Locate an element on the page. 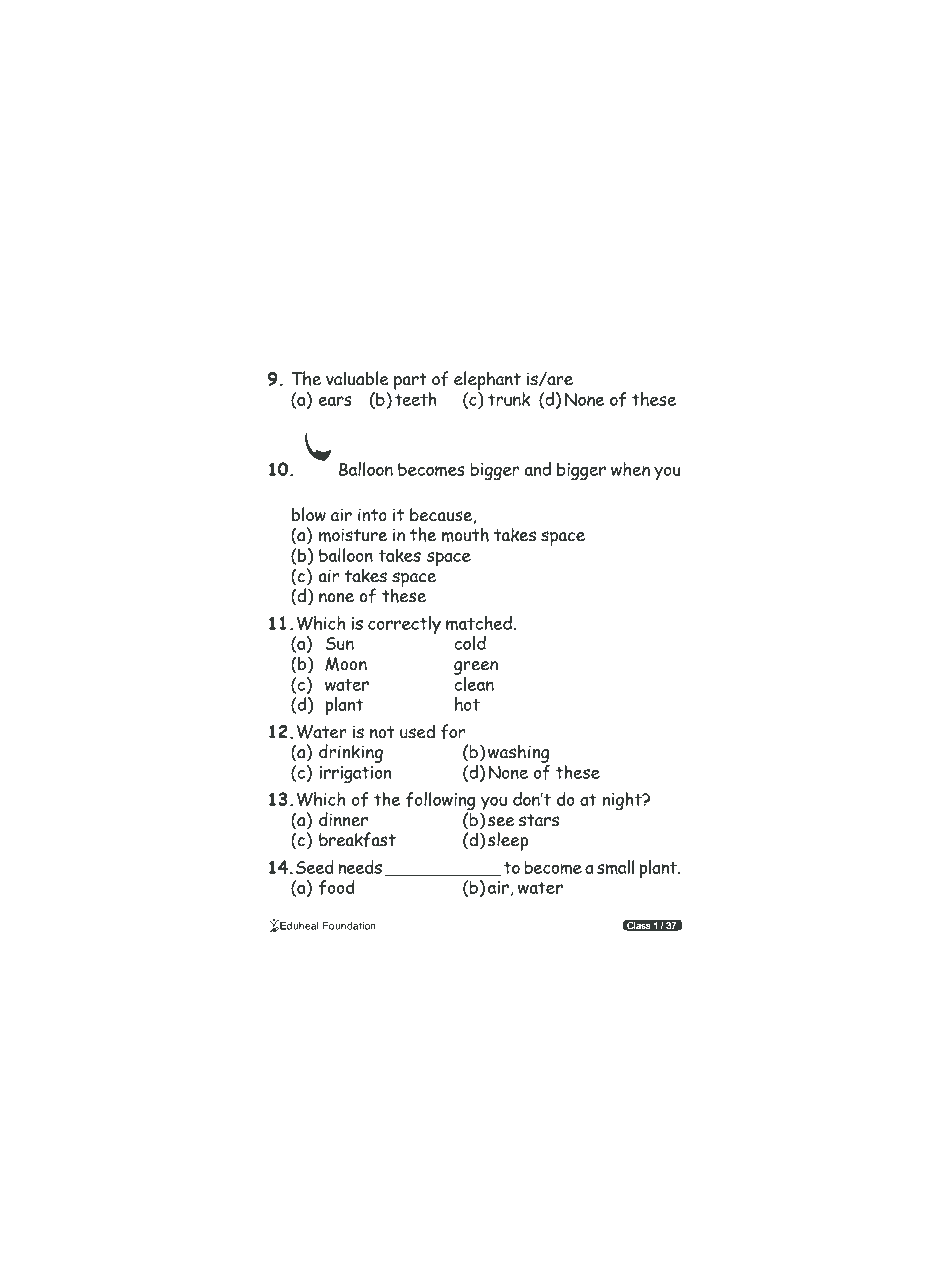 This image has height=1288, width=949. trunk is located at coordinates (509, 399).
